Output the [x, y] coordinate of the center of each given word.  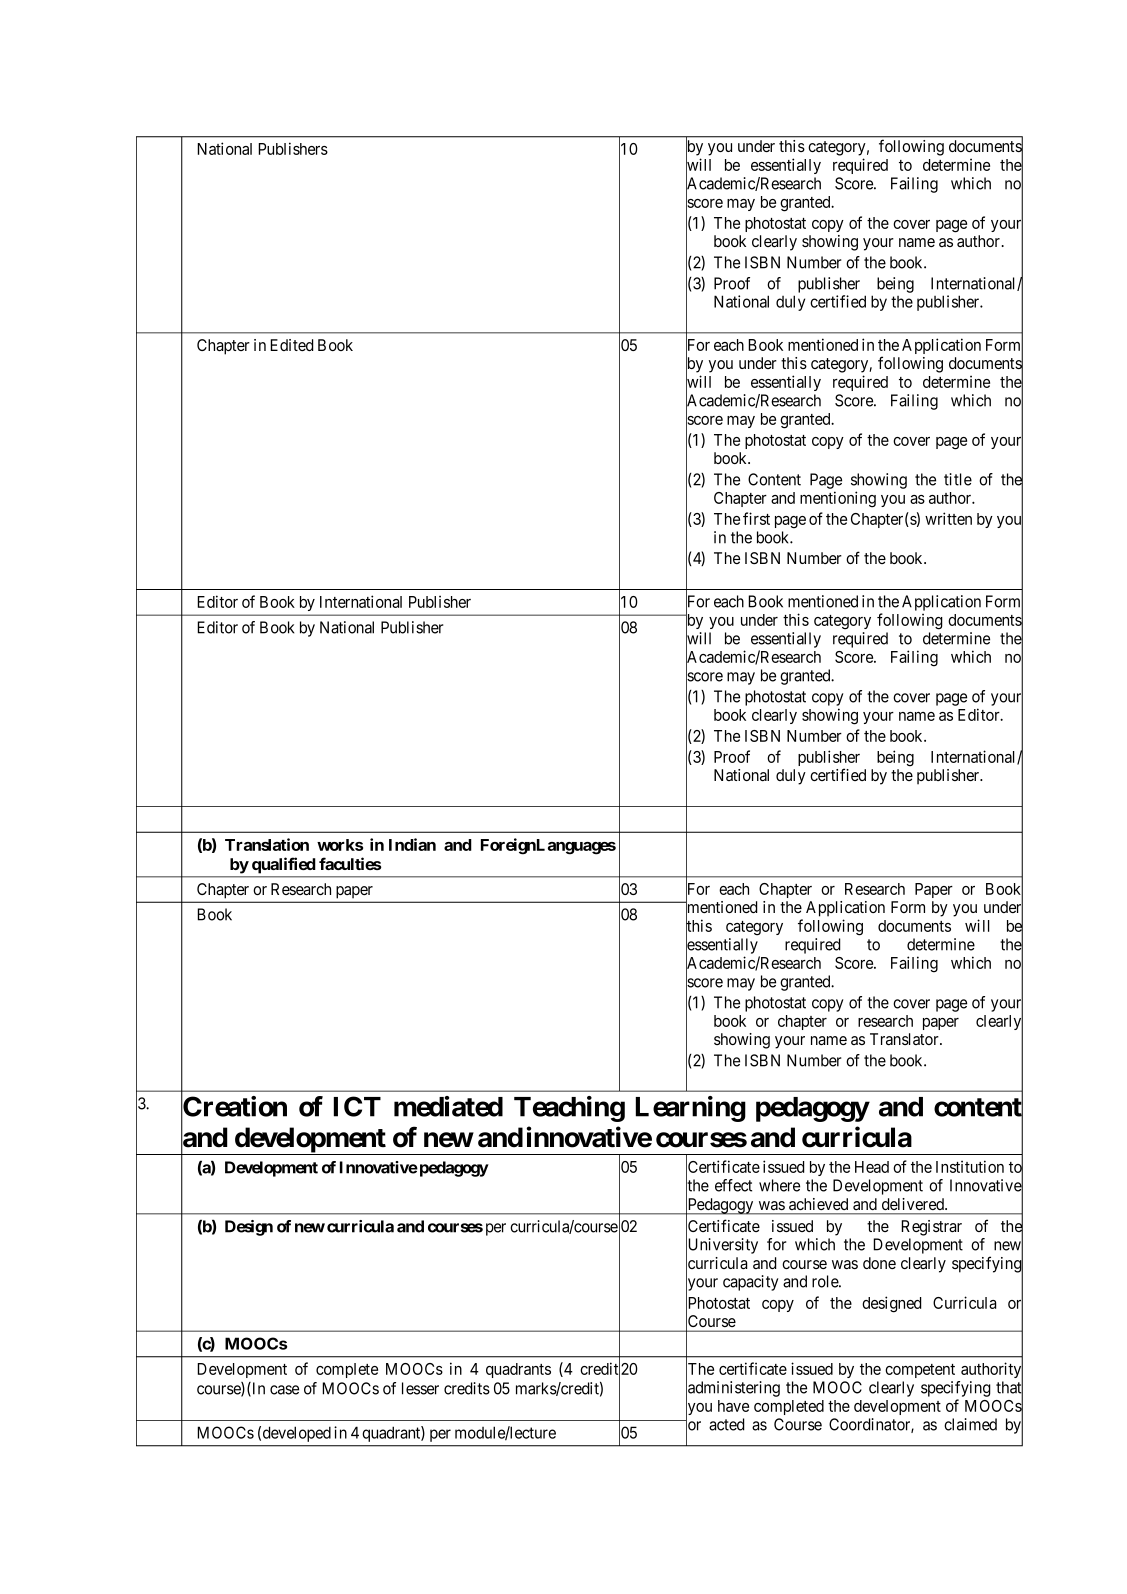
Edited [291, 345]
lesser [420, 1388]
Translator [905, 1039]
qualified [283, 865]
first [756, 518]
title [958, 479]
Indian [412, 844]
